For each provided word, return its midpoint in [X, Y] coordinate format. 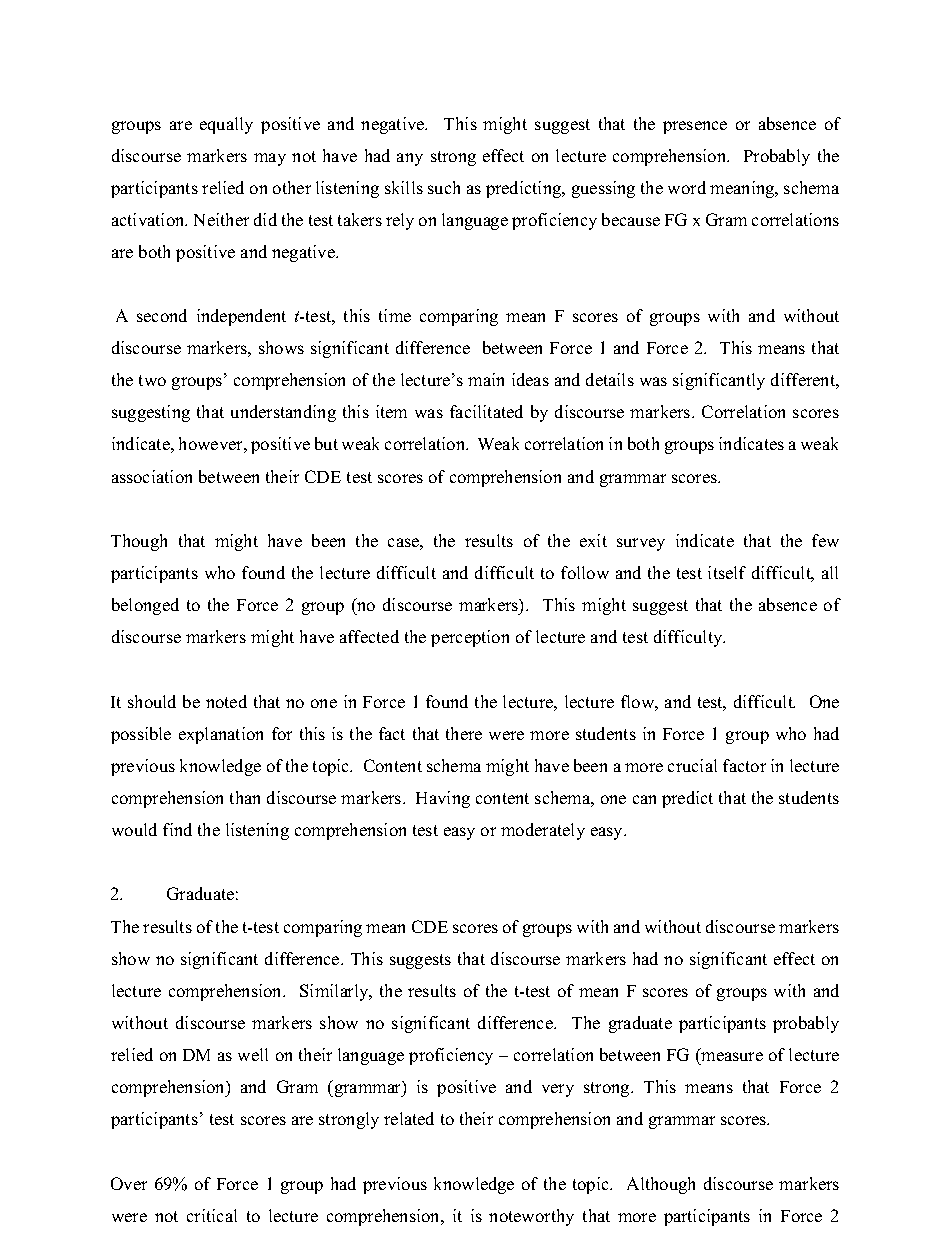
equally [226, 125]
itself [727, 572]
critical [212, 1215]
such [444, 187]
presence [695, 127]
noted [226, 701]
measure [732, 1056]
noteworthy [531, 1217]
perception [470, 638]
